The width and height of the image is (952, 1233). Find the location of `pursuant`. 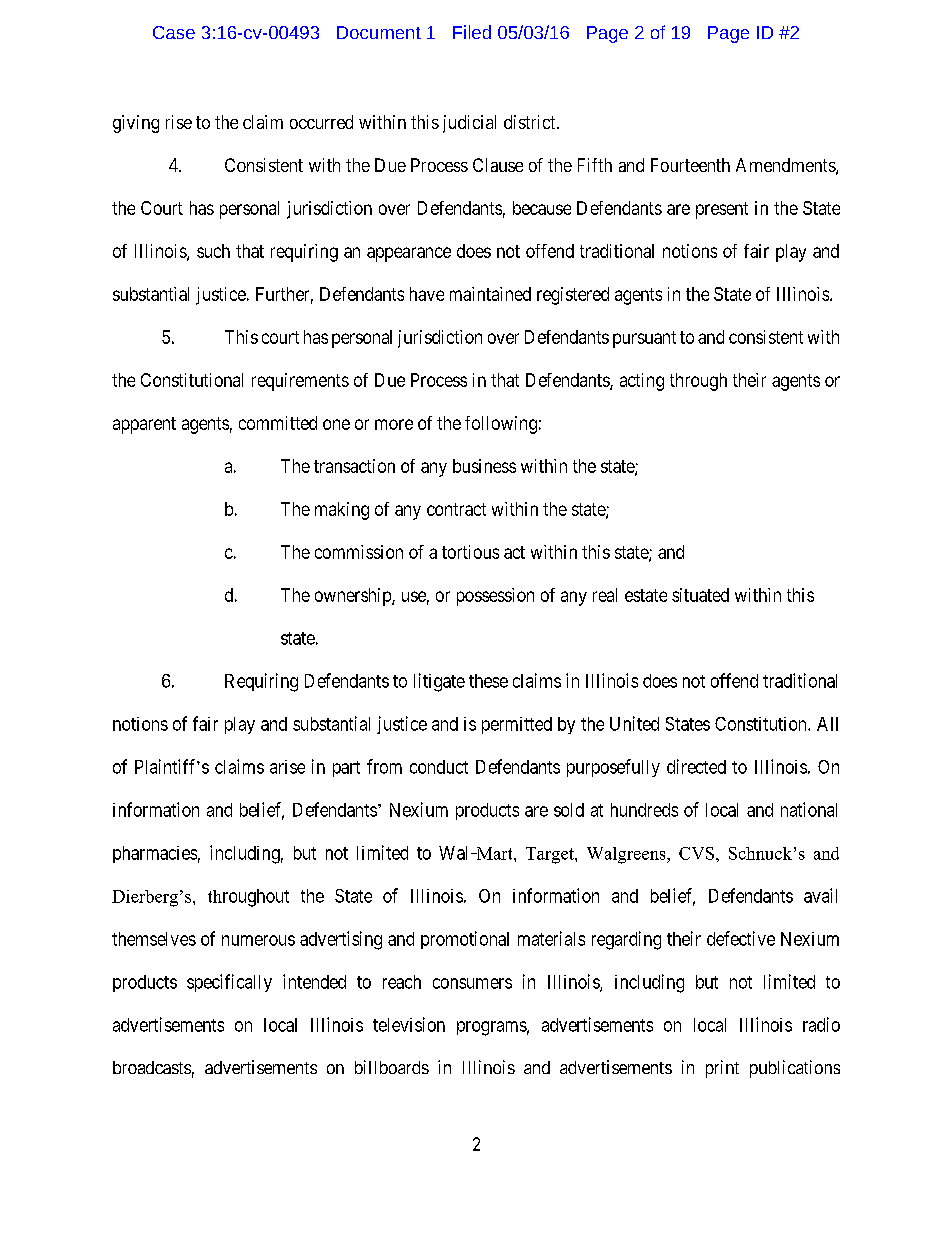

pursuant is located at coordinates (644, 339).
